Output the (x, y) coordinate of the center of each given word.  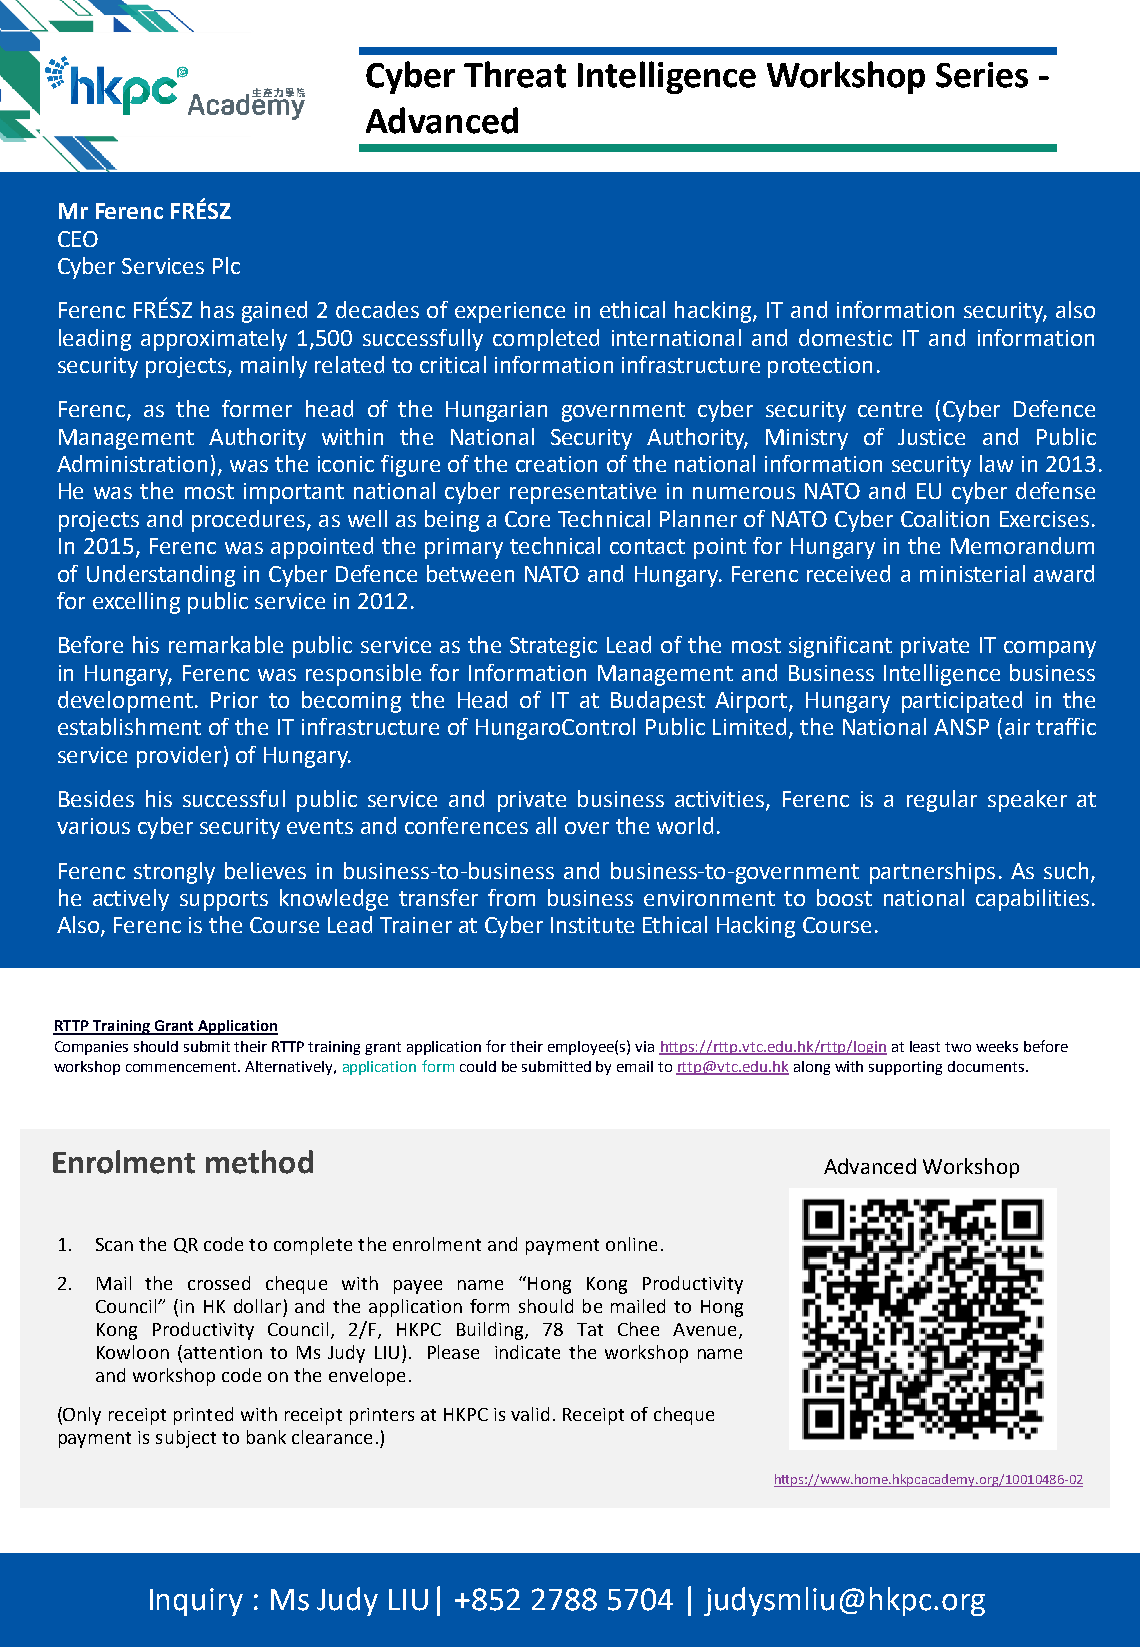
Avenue (706, 1331)
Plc (226, 265)
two (958, 1047)
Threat (515, 74)
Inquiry (196, 1602)
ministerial (972, 573)
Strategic (553, 647)
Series (982, 75)
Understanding (161, 576)
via (644, 1046)
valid (530, 1414)
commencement (183, 1067)
